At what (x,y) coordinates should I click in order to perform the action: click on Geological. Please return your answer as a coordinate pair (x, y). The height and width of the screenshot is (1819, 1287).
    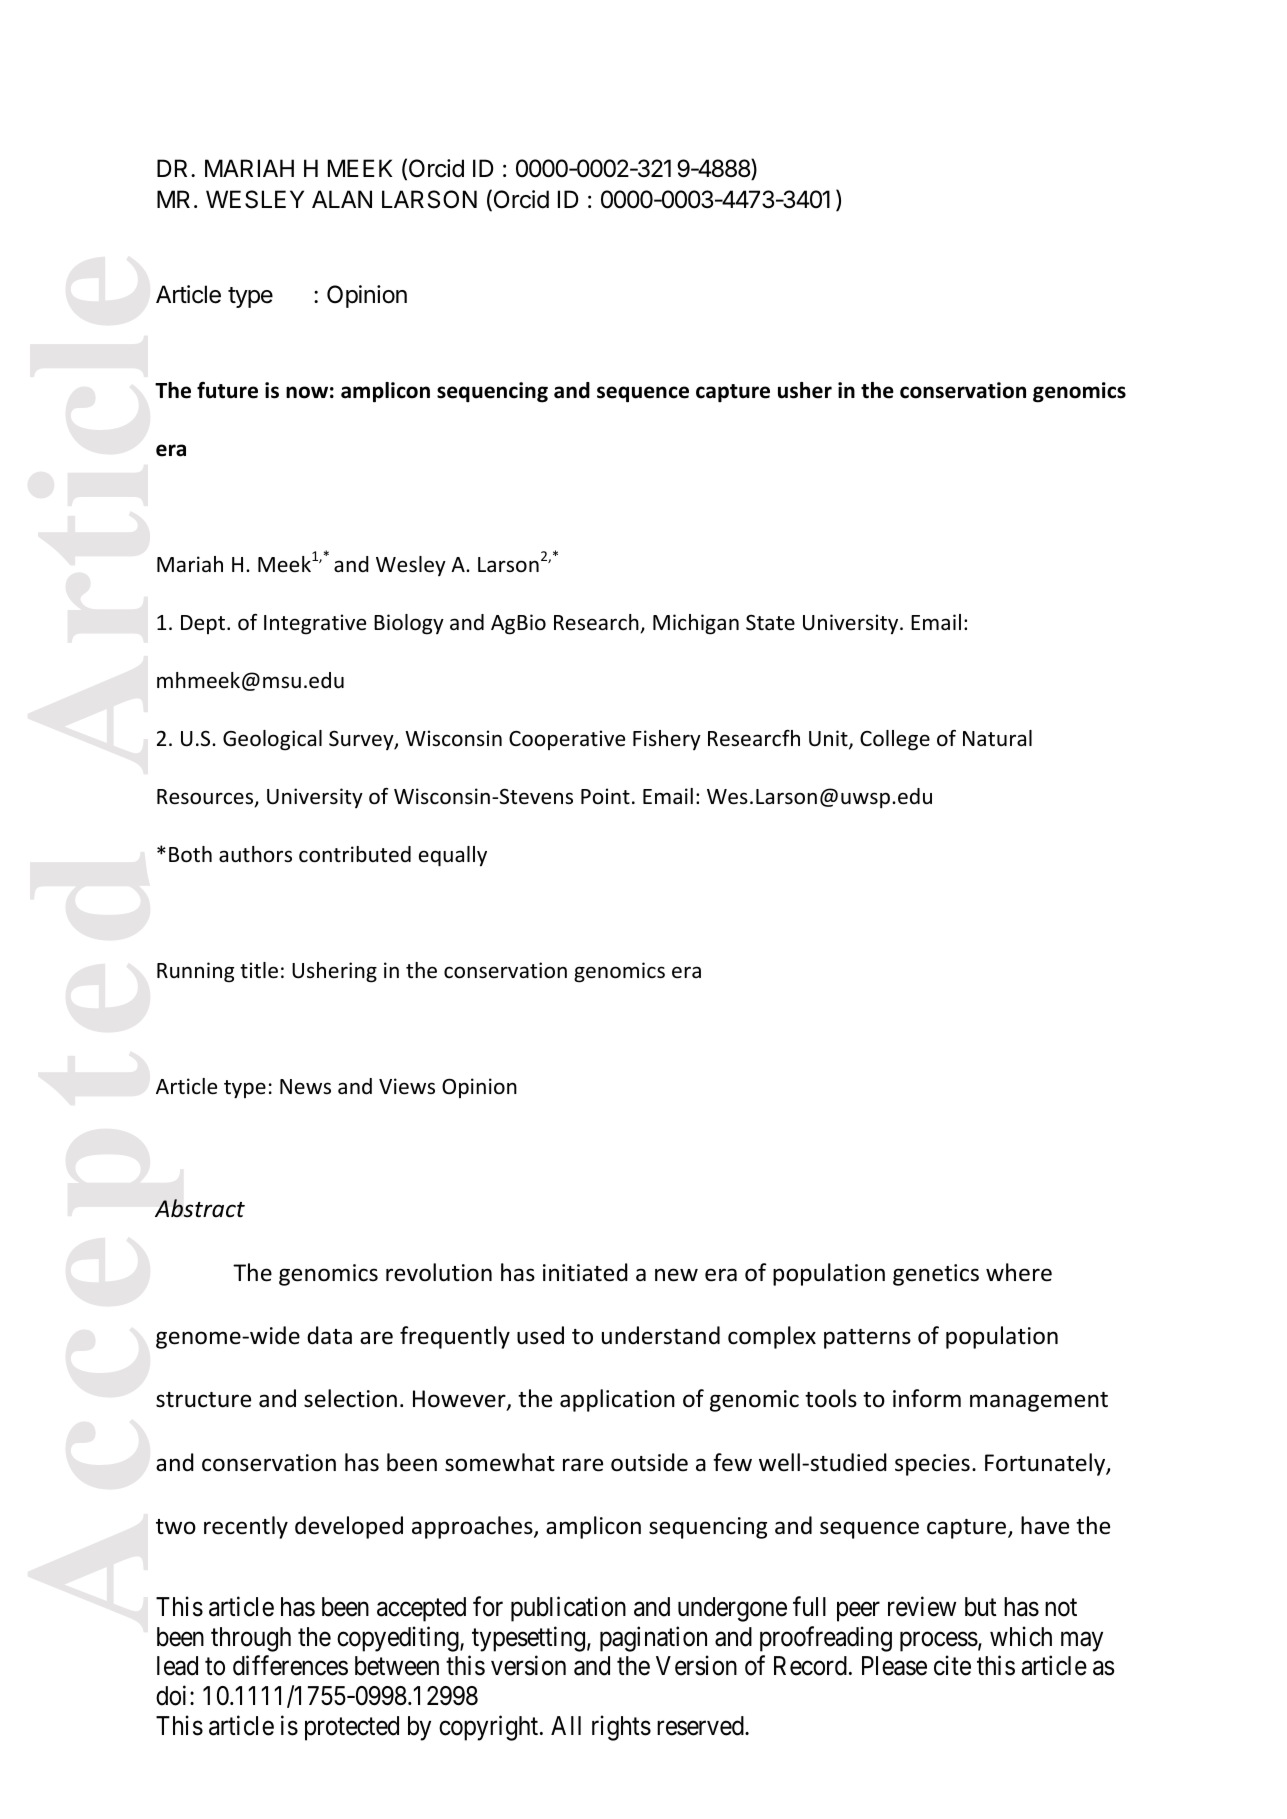
    Looking at the image, I should click on (272, 740).
